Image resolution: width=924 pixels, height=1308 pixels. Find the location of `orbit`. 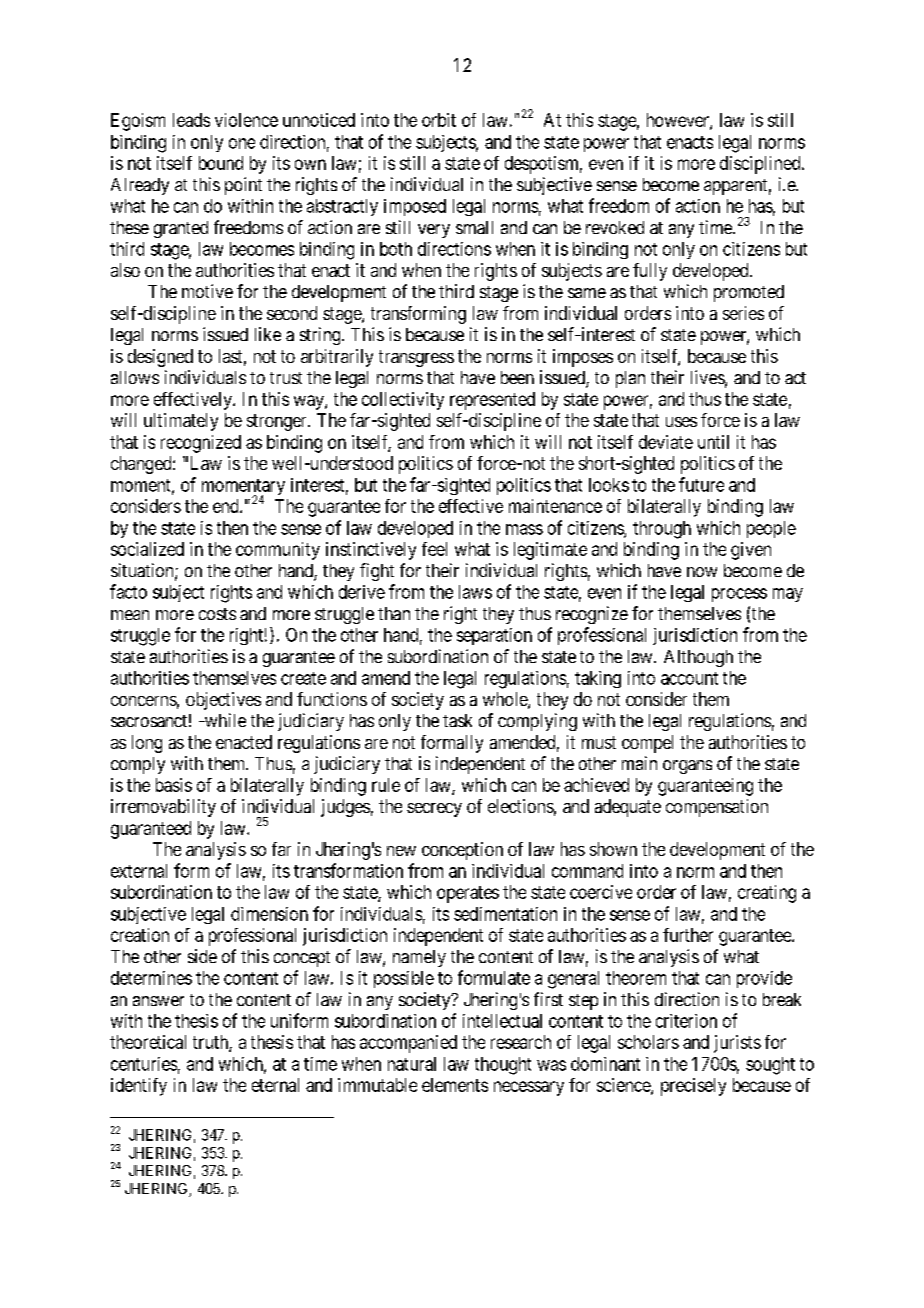

orbit is located at coordinates (439, 120).
